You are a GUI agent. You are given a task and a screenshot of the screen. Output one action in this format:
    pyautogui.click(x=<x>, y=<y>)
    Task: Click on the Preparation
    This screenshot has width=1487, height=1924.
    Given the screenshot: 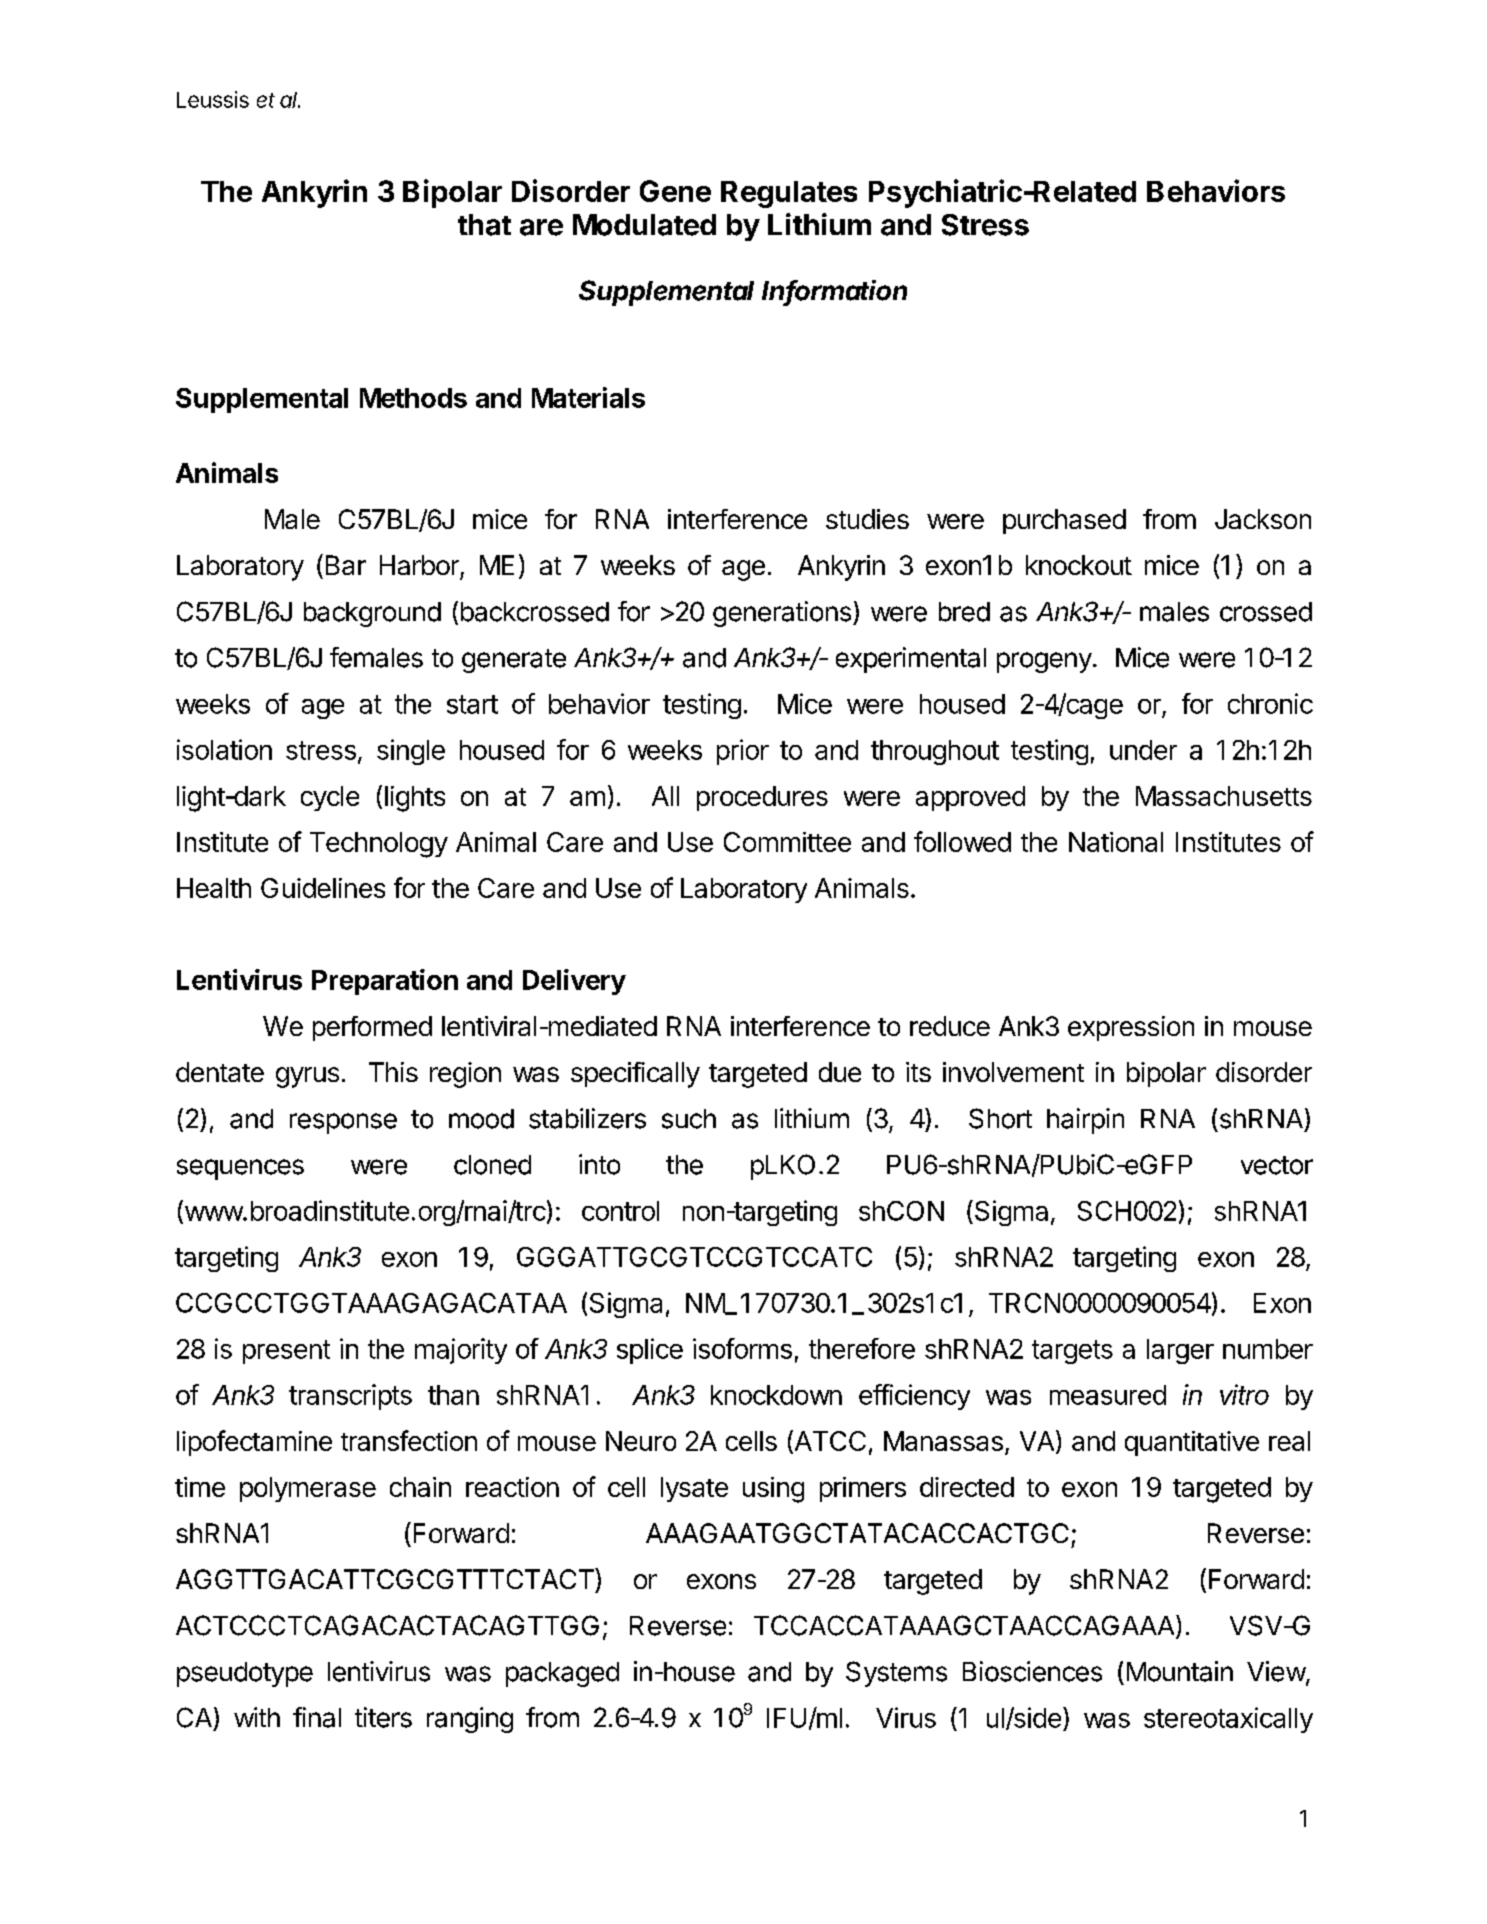 What is the action you would take?
    pyautogui.click(x=385, y=982)
